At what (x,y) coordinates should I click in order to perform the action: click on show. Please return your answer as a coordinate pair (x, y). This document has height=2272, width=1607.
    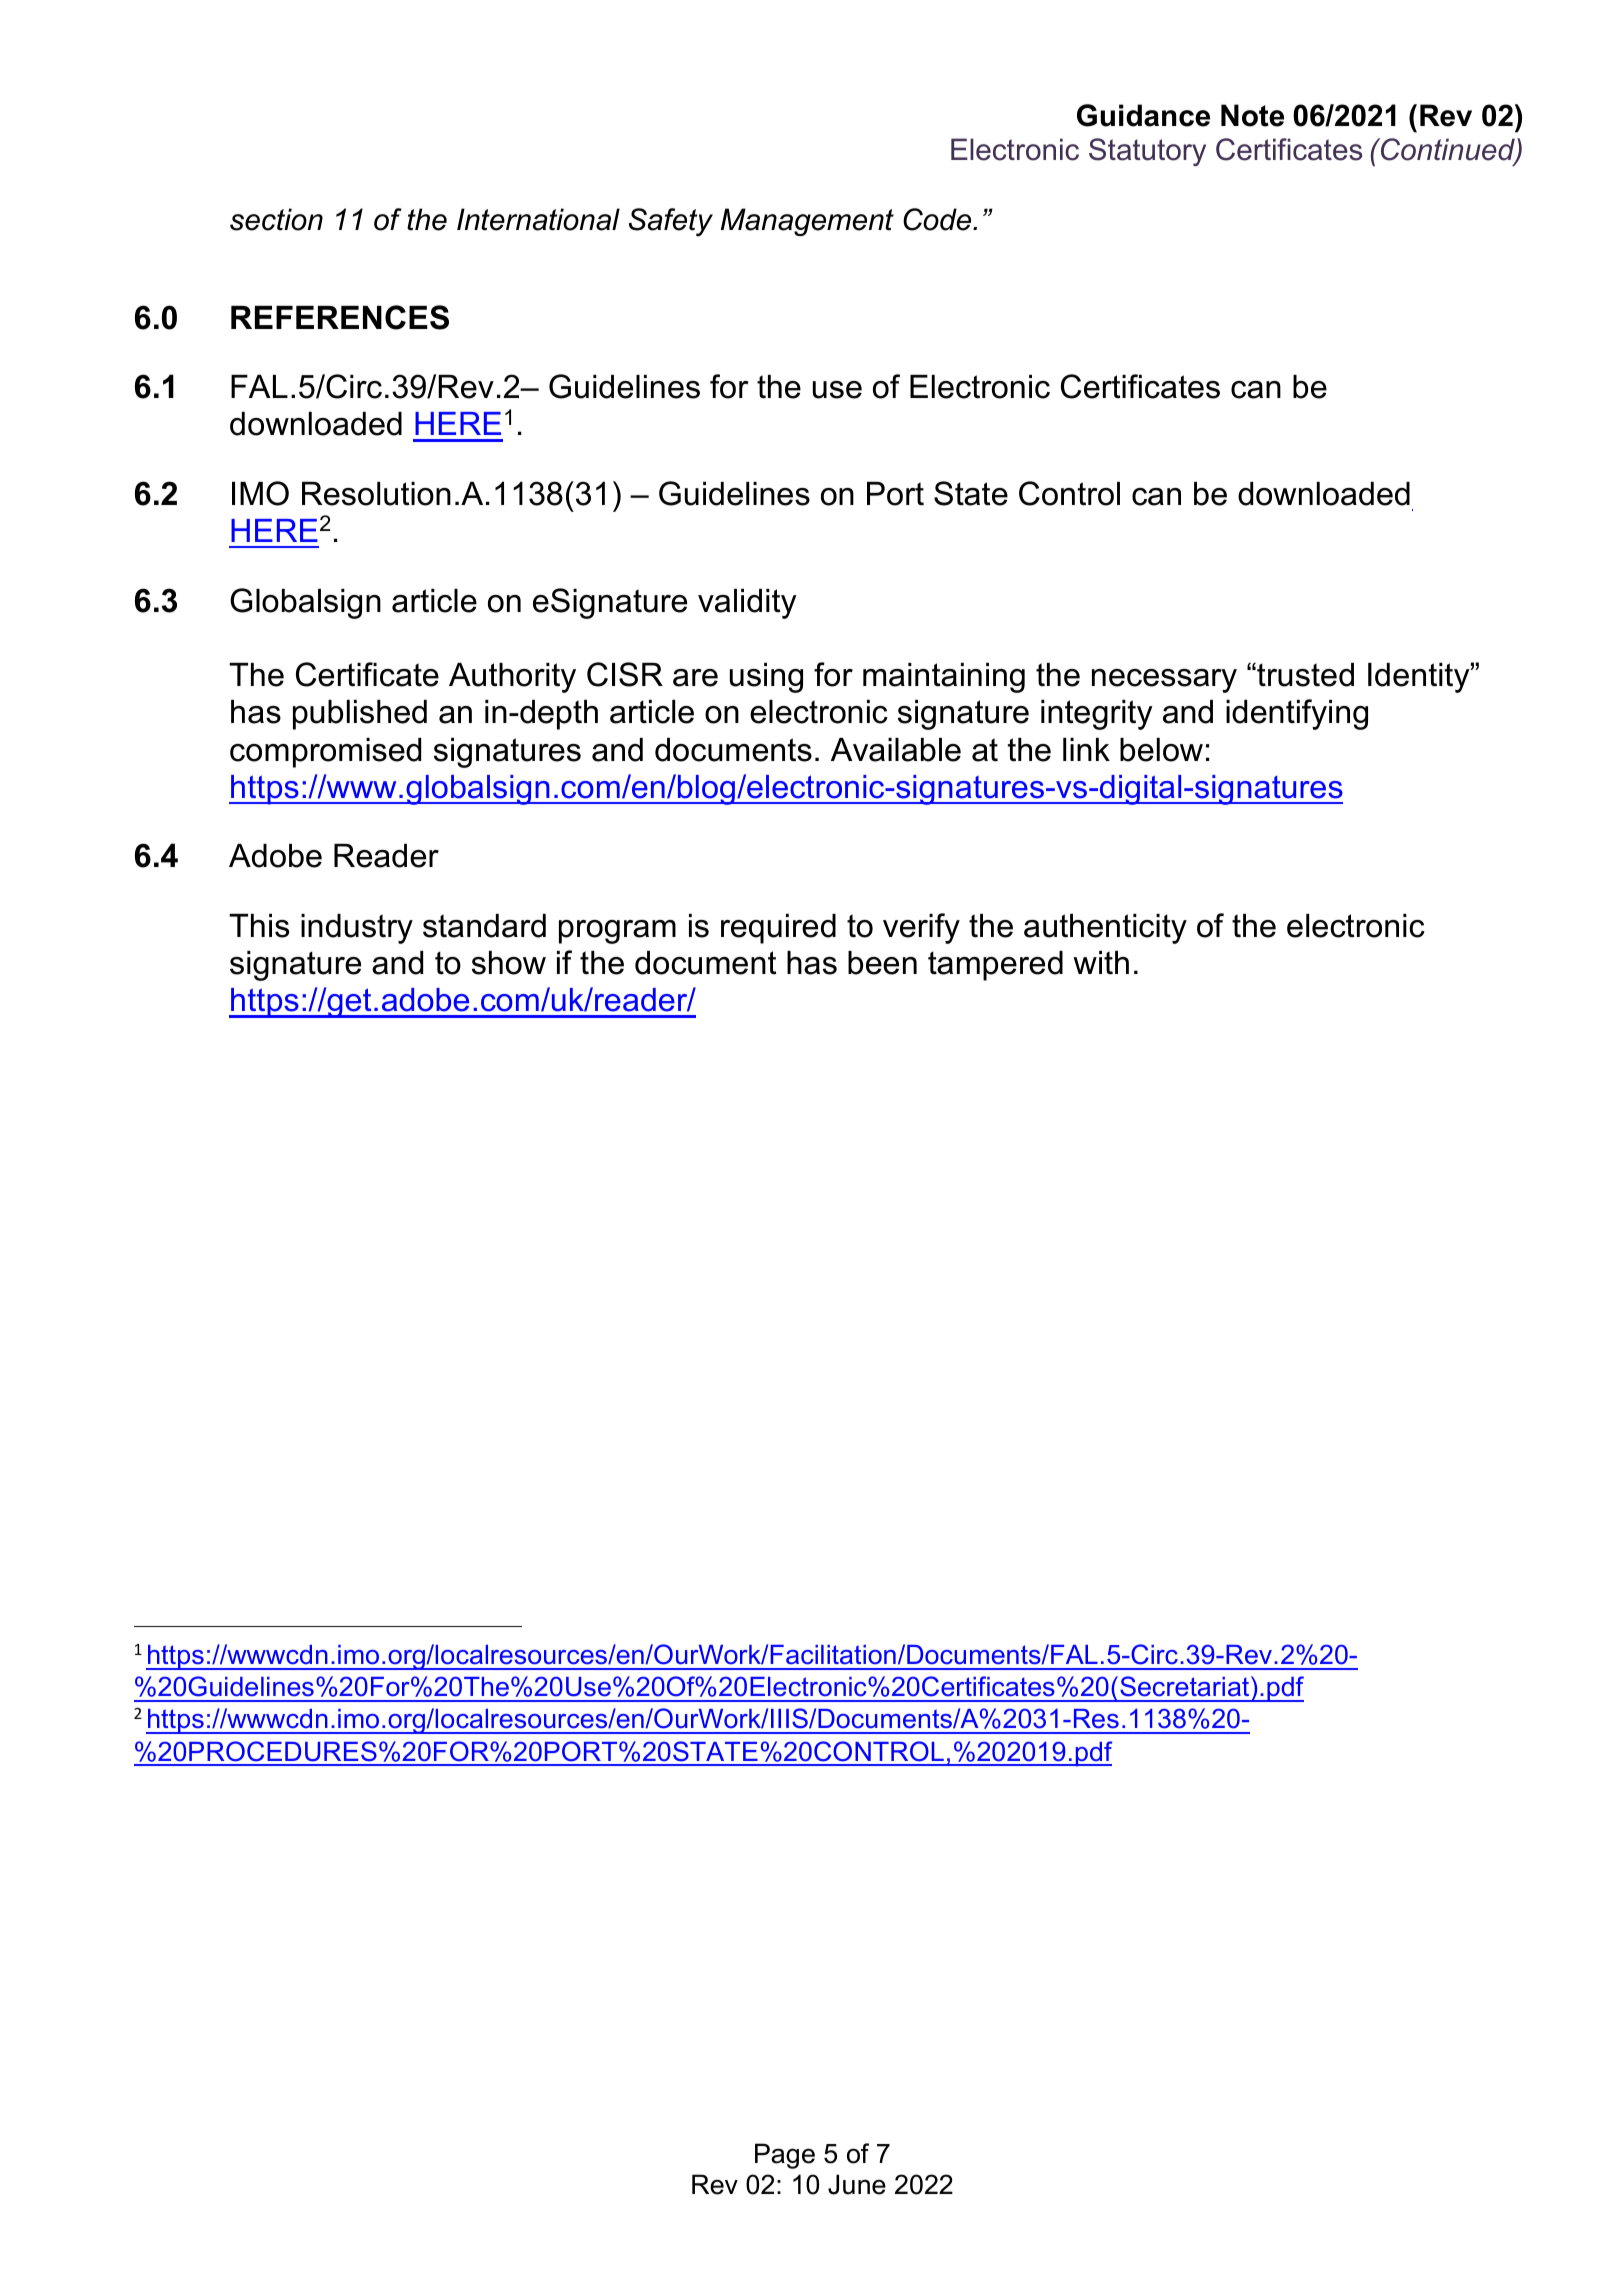
    Looking at the image, I should click on (509, 963).
